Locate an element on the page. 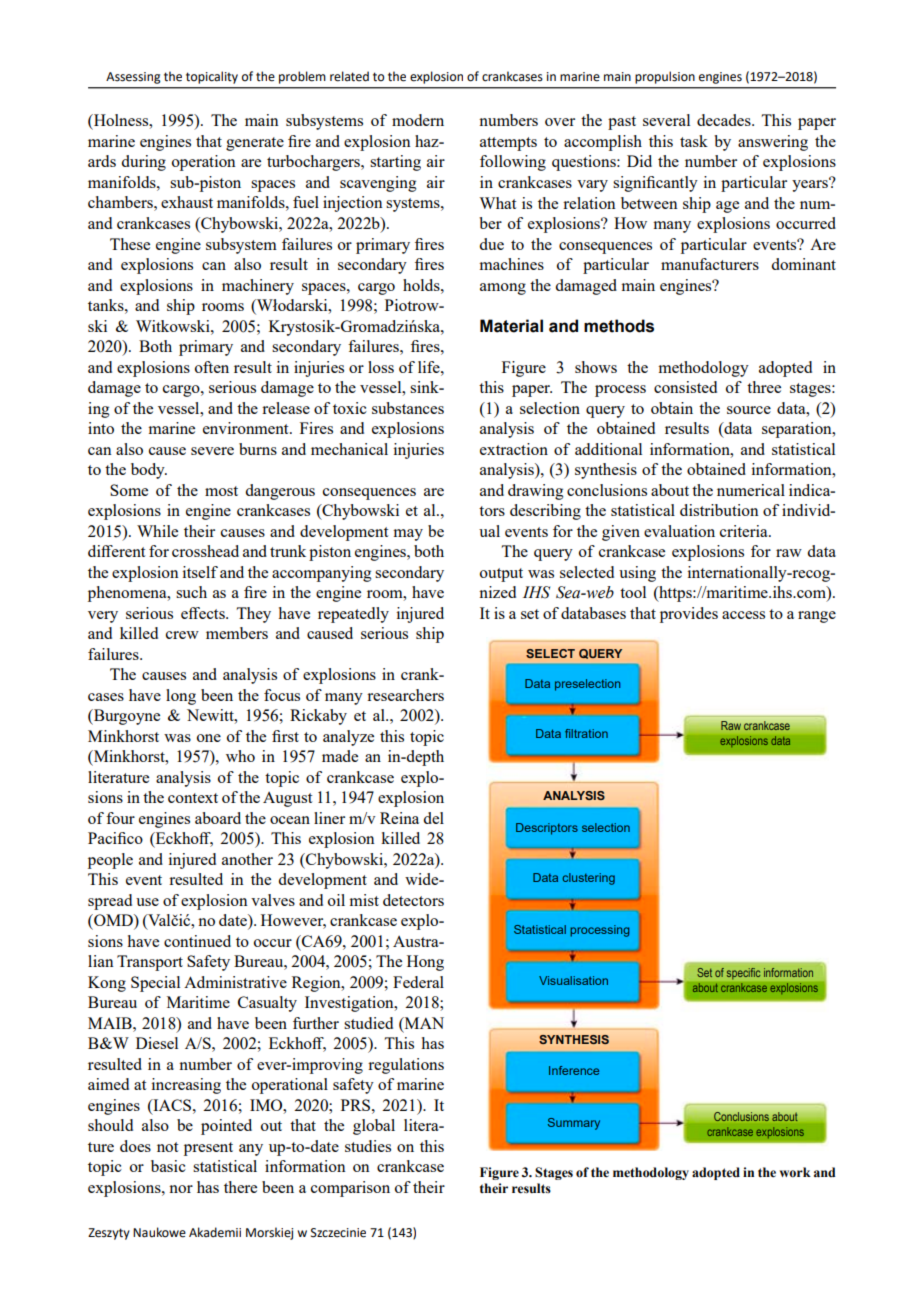 This page has height=1308, width=924. decades is located at coordinates (725, 120).
